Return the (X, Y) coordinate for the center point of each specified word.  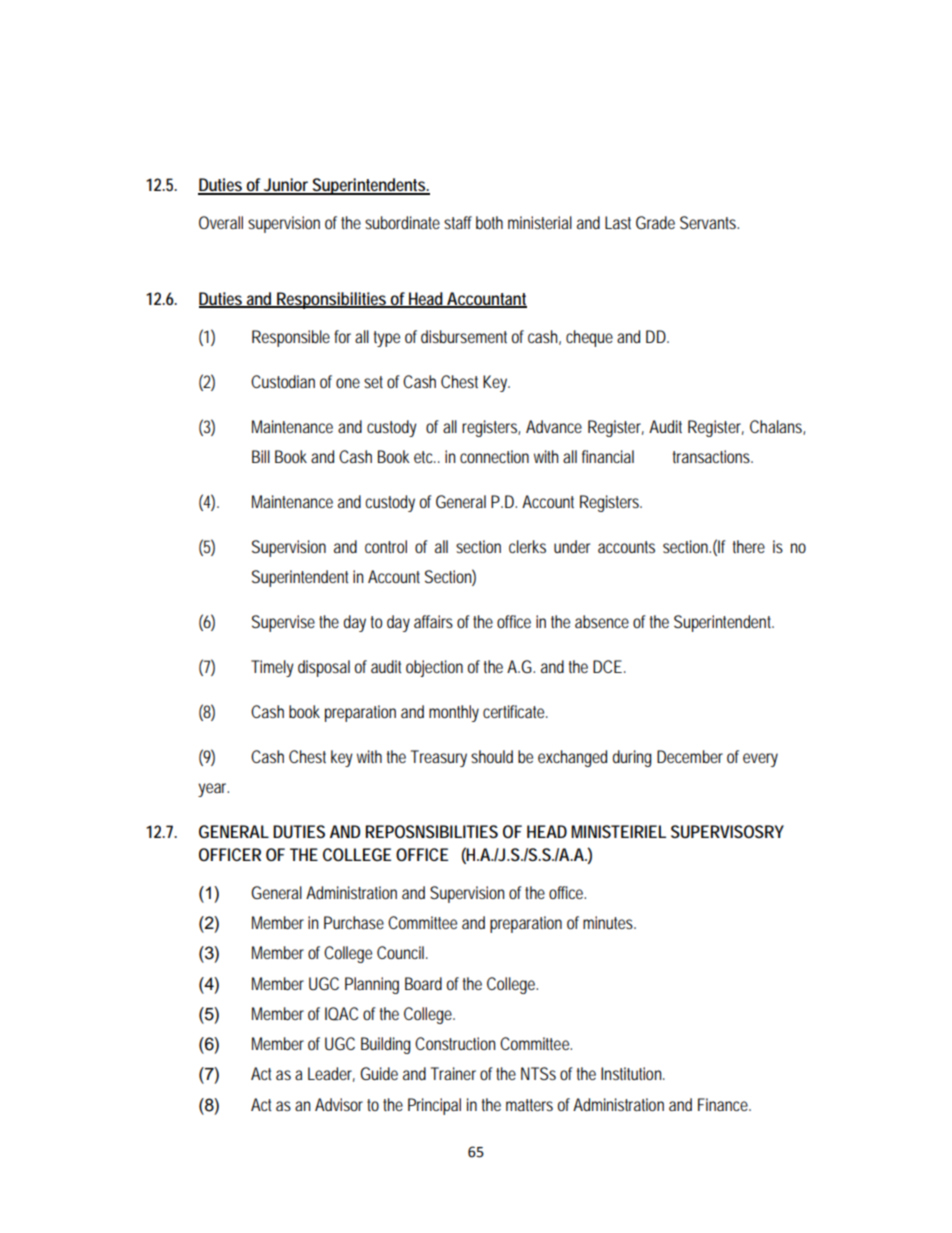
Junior (287, 186)
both (489, 222)
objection (434, 668)
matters (529, 1105)
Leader (331, 1074)
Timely (272, 668)
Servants (709, 222)
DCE (609, 666)
